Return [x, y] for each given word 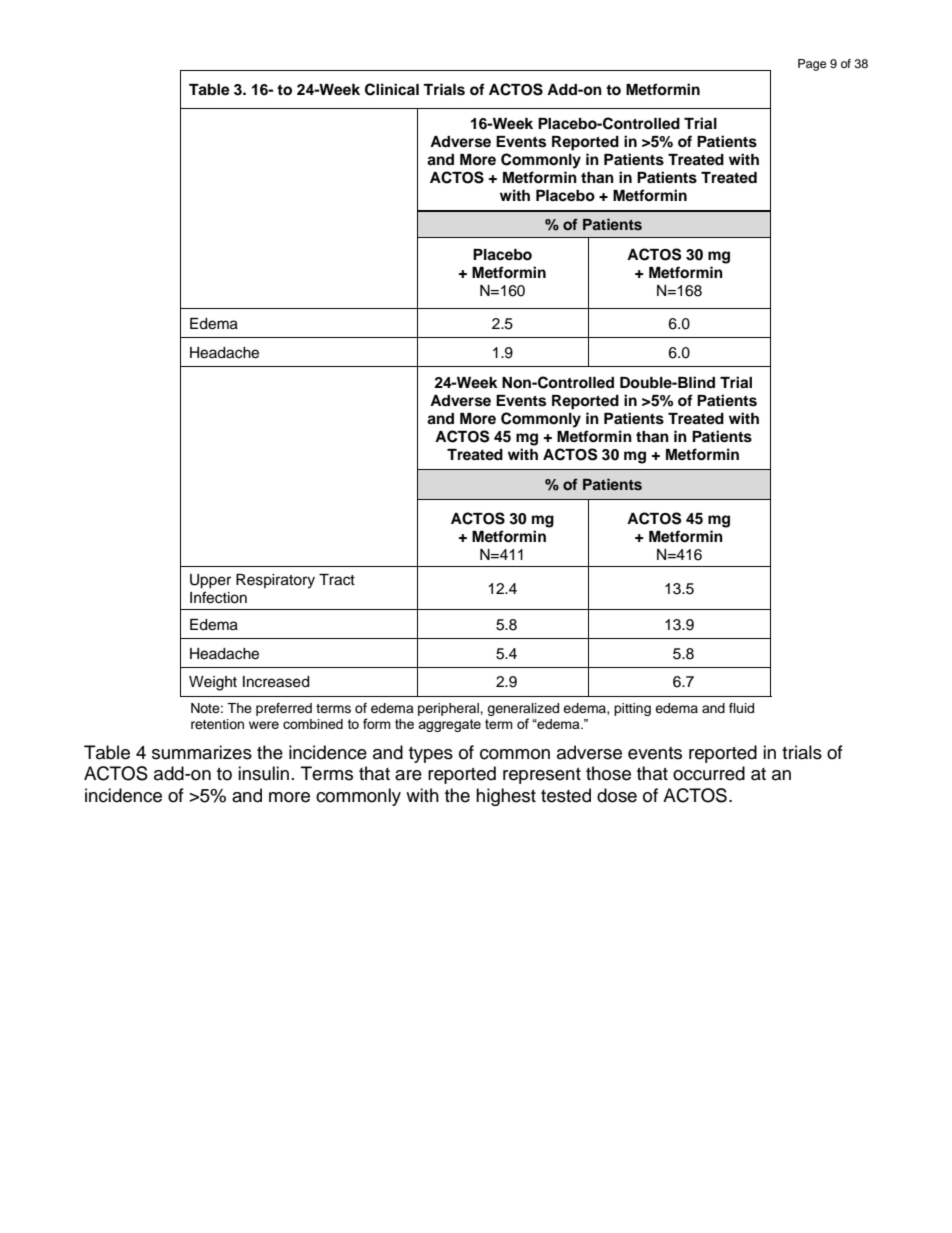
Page [812, 65]
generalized [523, 711]
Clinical [392, 89]
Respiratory [275, 581]
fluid [741, 708]
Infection [218, 597]
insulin [263, 773]
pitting [632, 709]
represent [542, 776]
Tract [337, 580]
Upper [210, 581]
